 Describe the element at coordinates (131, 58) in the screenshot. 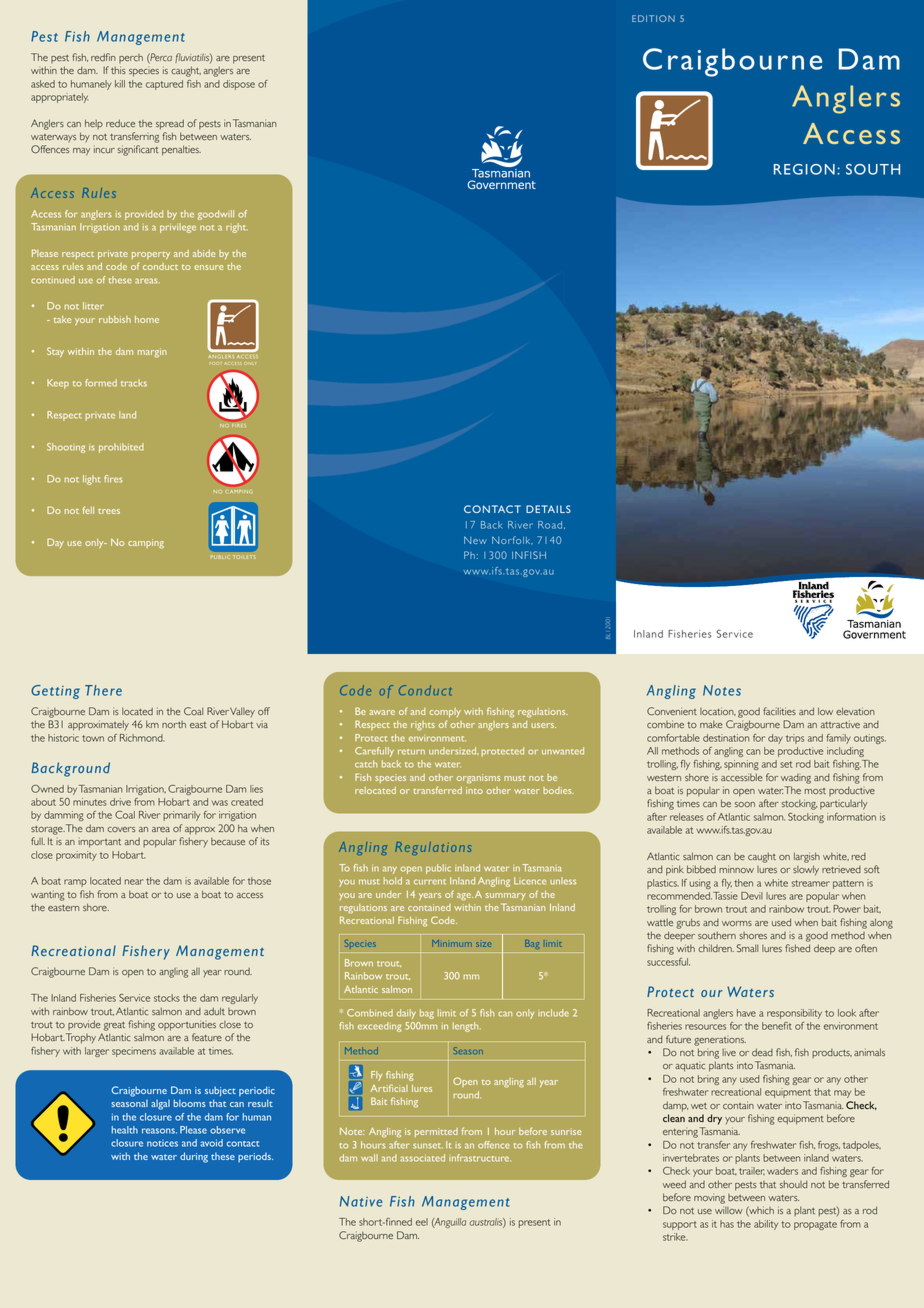

I see `perch` at that location.
